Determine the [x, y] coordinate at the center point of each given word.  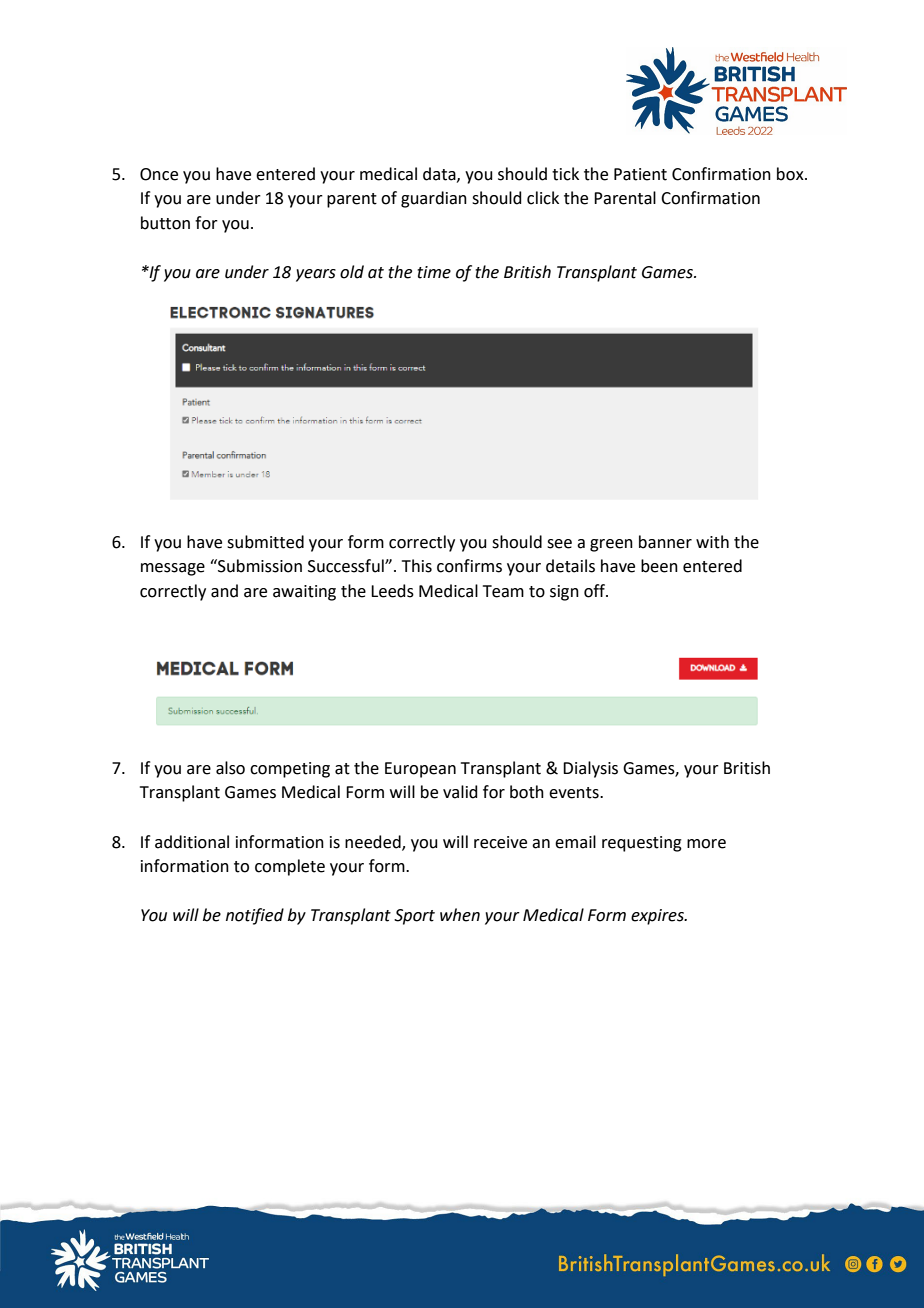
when [460, 915]
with [712, 542]
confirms [469, 566]
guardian [434, 199]
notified [255, 916]
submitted [265, 542]
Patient [640, 174]
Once [159, 174]
